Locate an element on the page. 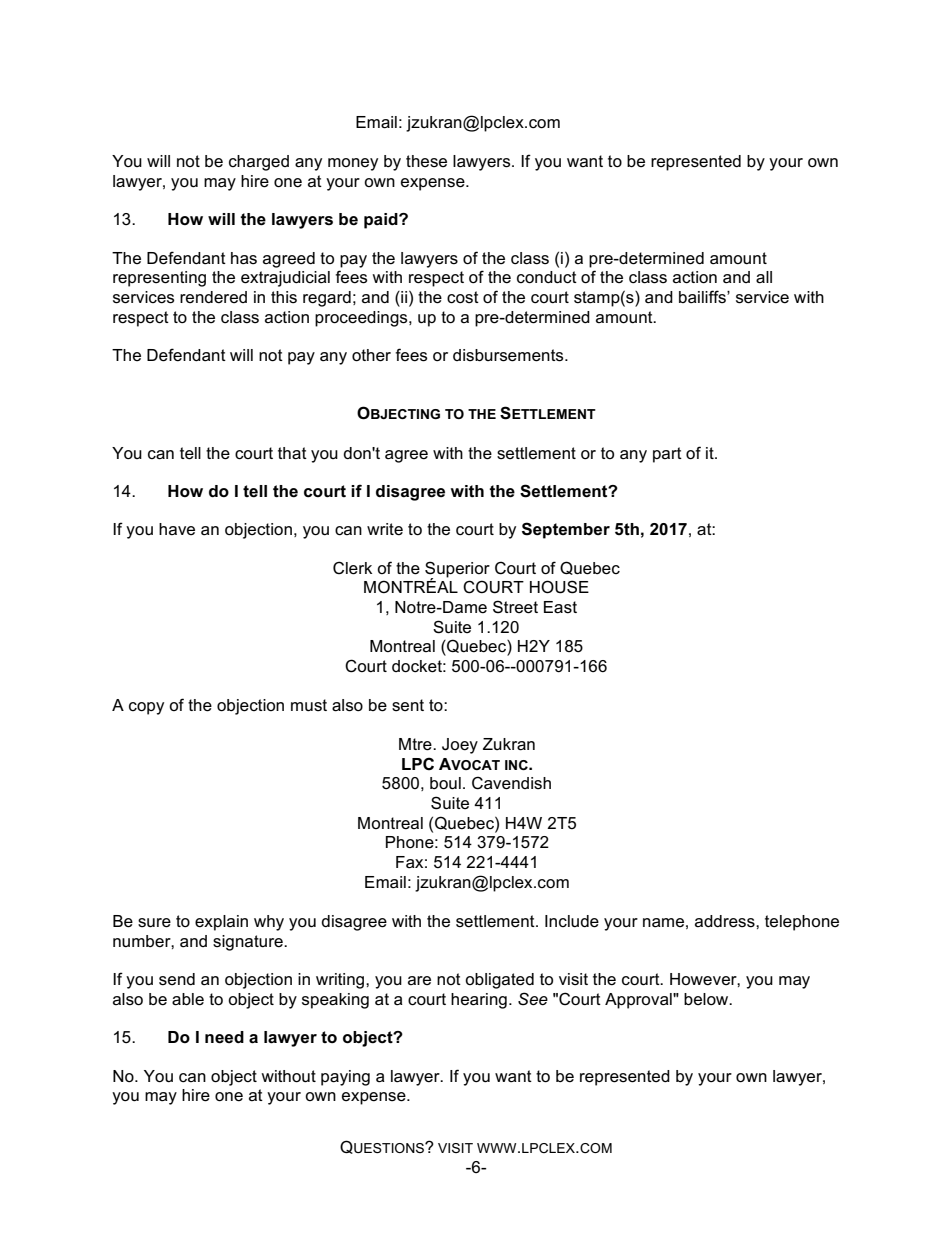  hearing is located at coordinates (479, 1001).
